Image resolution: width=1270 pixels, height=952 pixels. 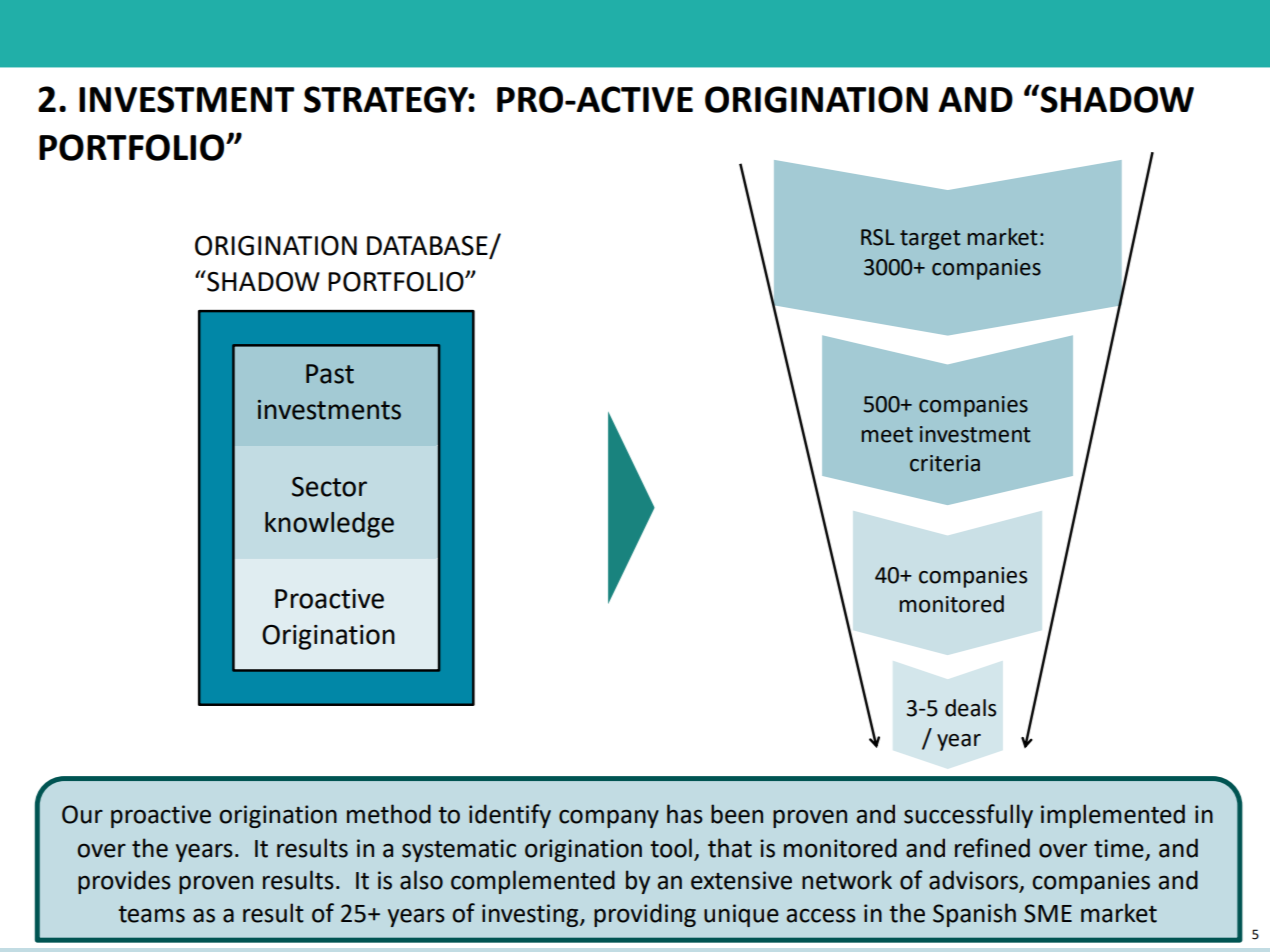 I want to click on providing, so click(x=645, y=915).
